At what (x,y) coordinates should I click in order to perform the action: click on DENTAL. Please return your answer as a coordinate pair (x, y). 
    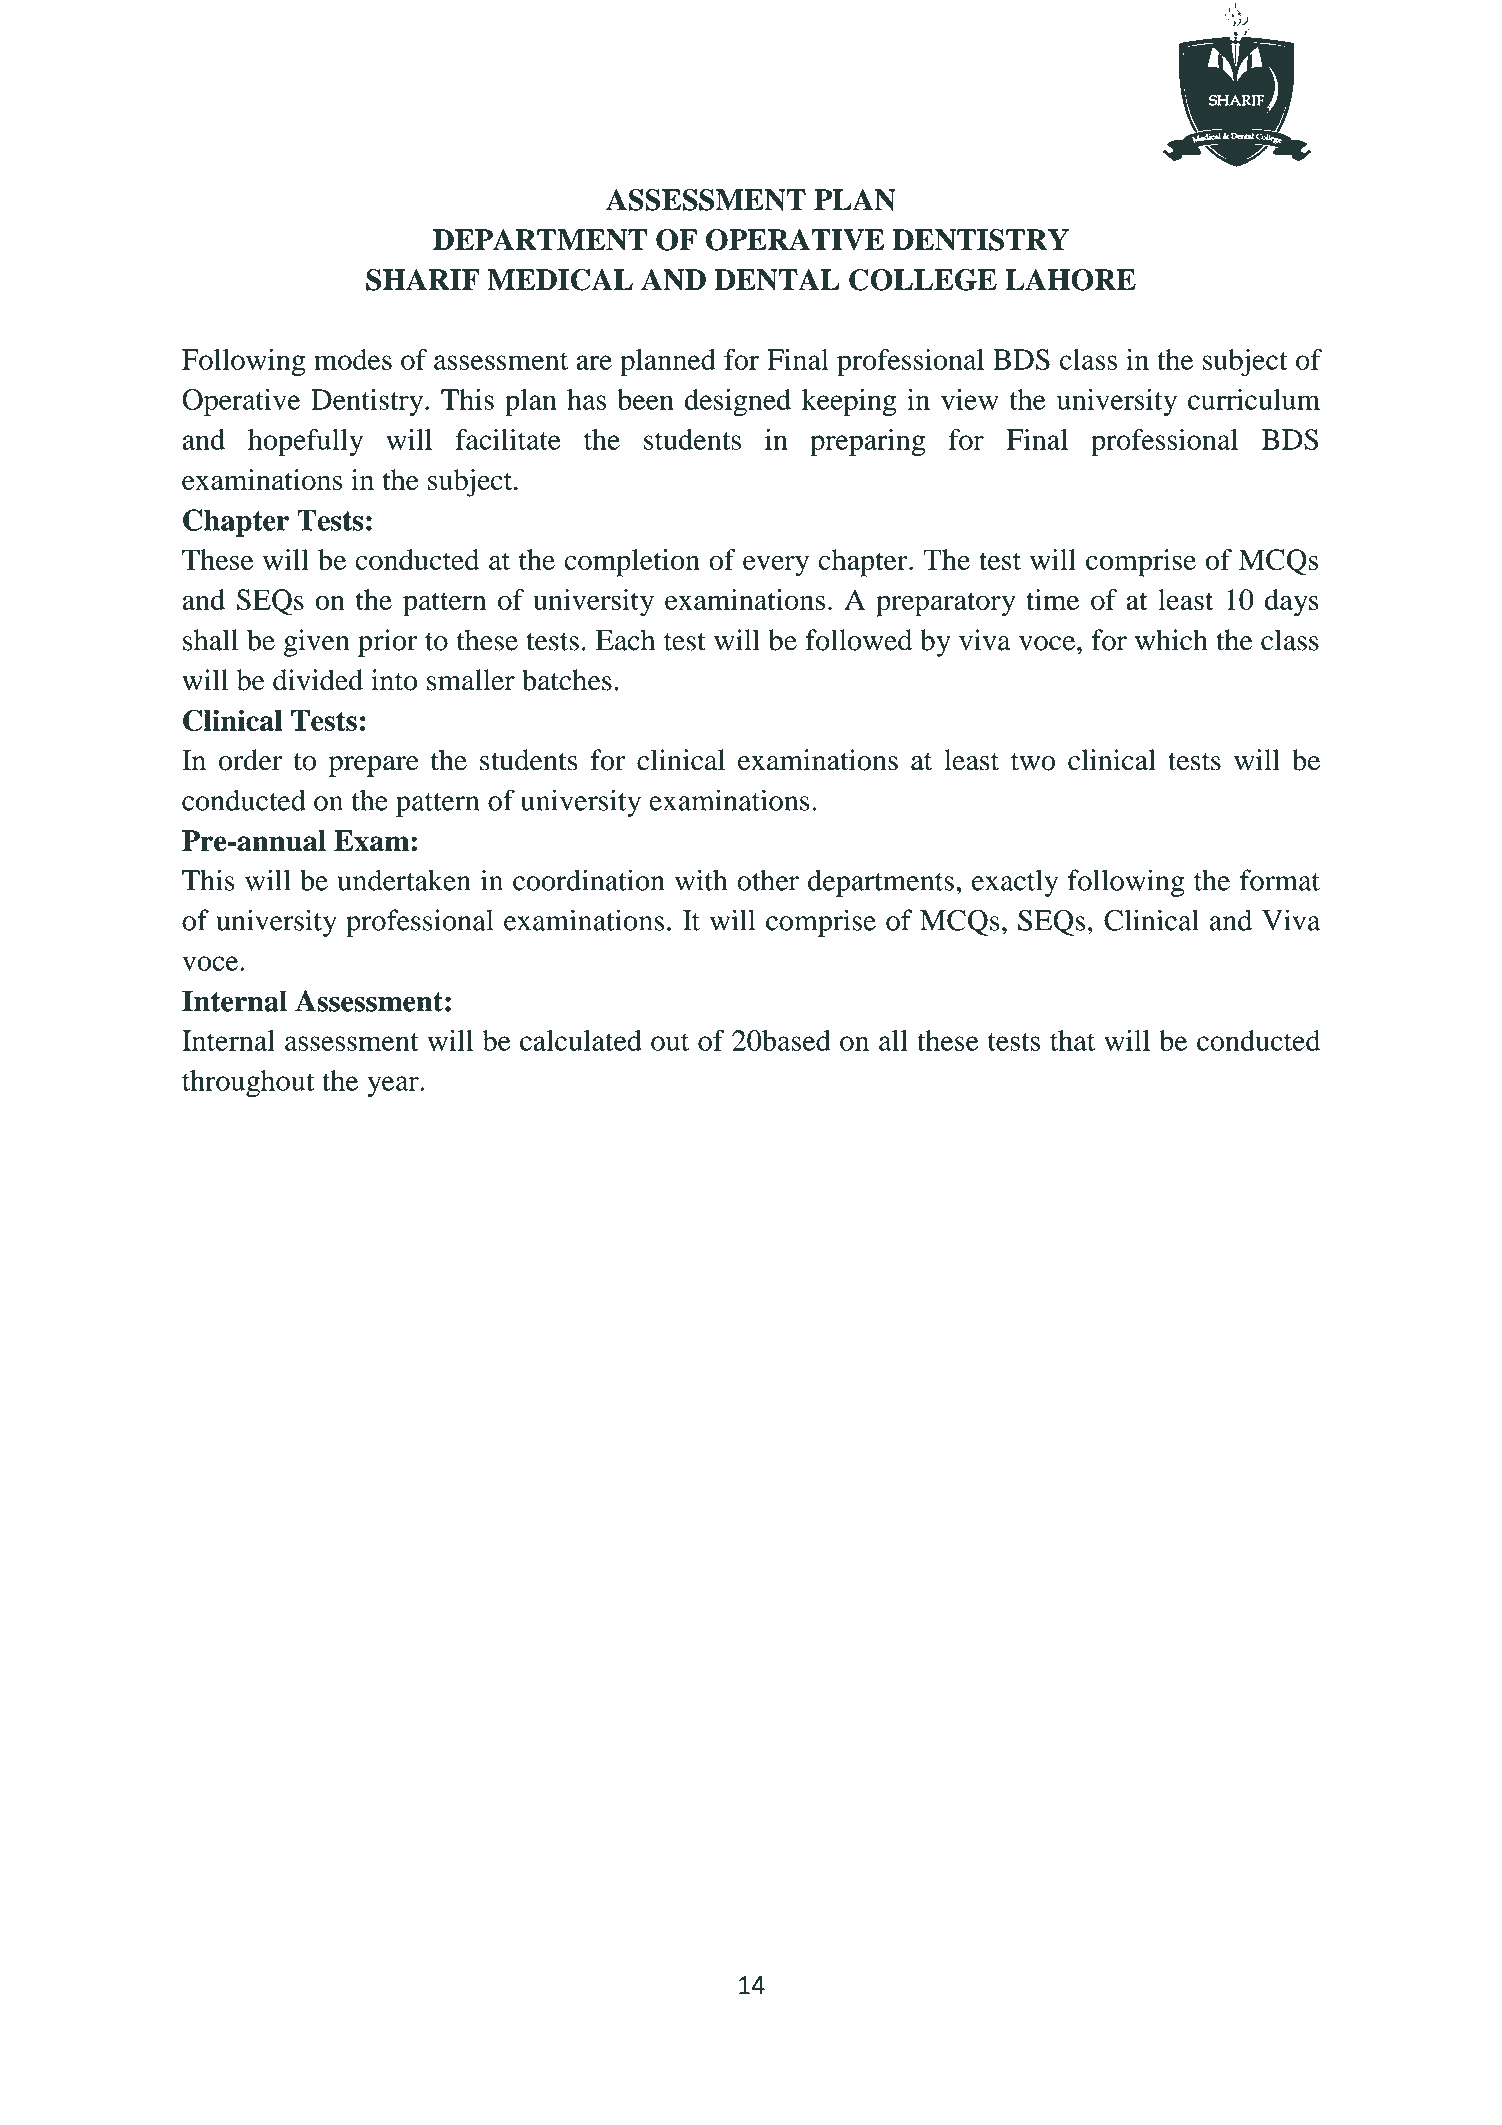
    Looking at the image, I should click on (777, 280).
